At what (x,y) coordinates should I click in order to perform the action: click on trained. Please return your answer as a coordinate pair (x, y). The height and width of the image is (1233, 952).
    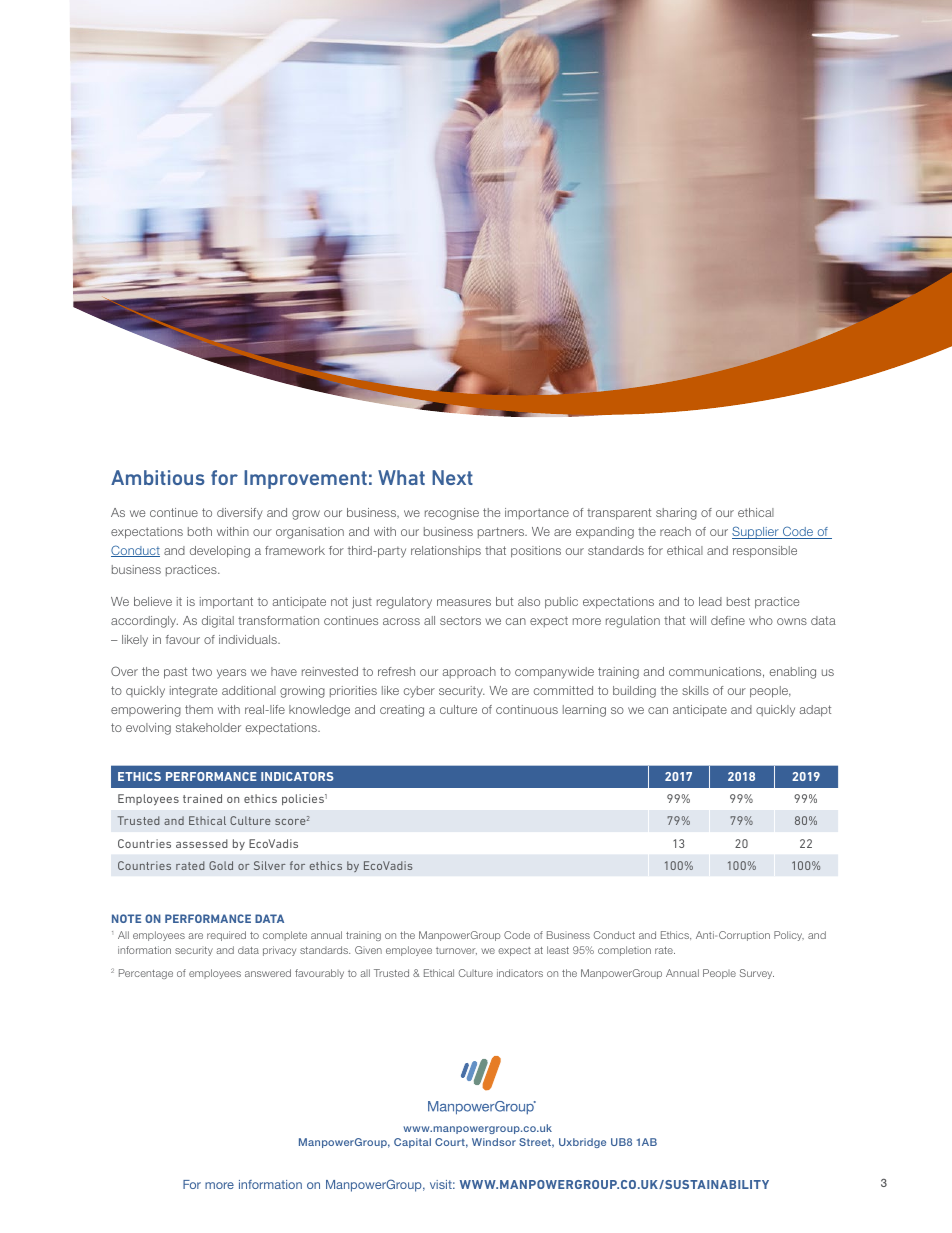
    Looking at the image, I should click on (202, 798).
